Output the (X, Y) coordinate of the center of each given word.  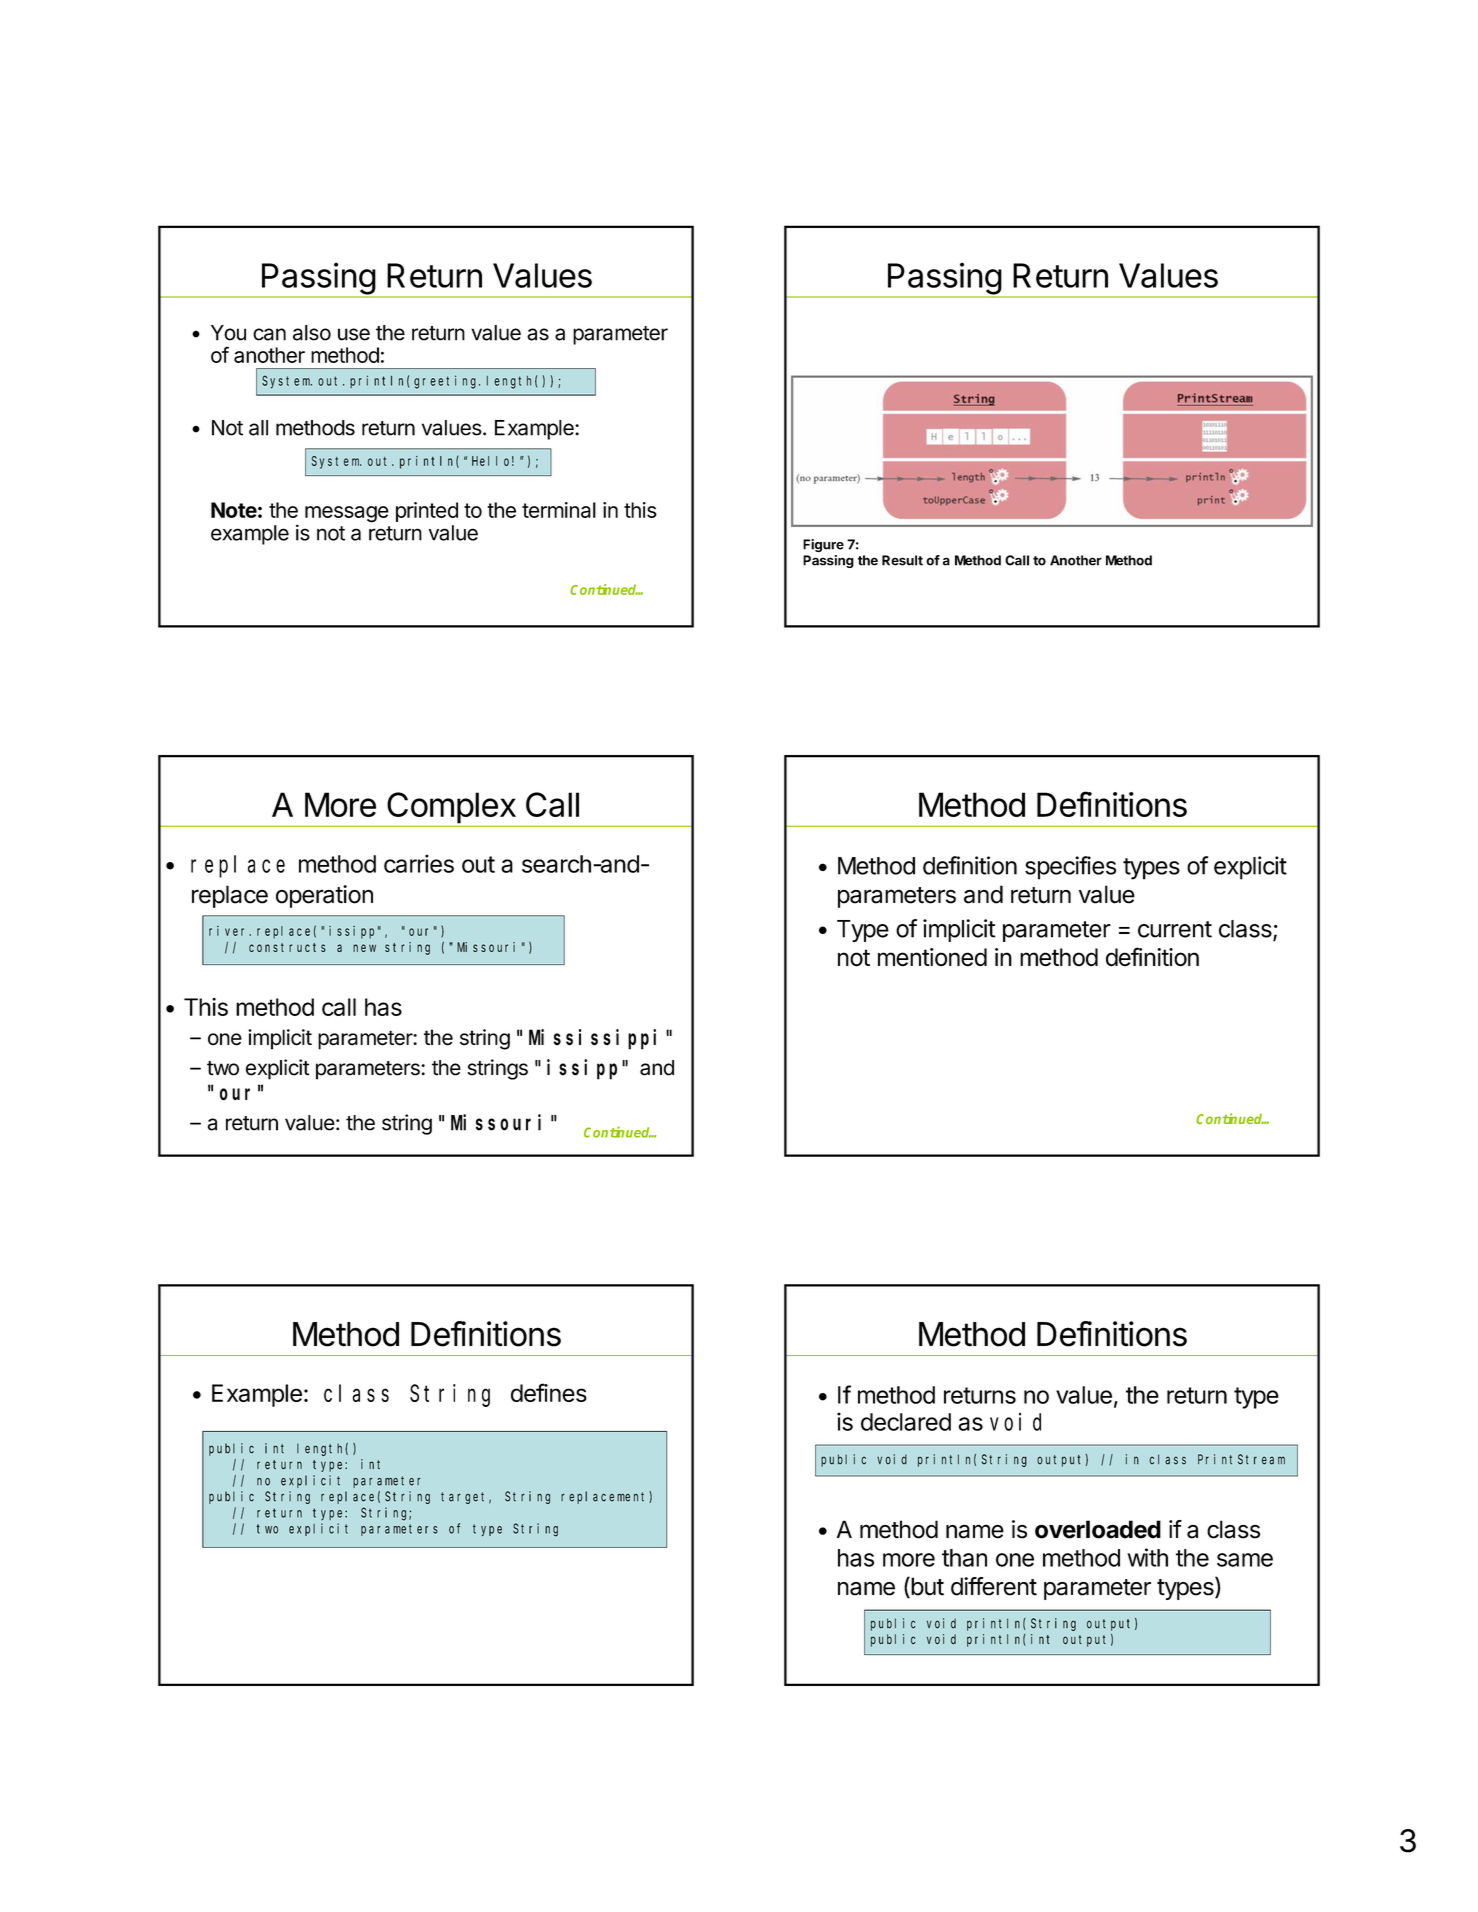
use (354, 334)
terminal (559, 510)
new (364, 948)
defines (549, 1392)
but (926, 1587)
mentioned (932, 957)
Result (902, 560)
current (1175, 929)
